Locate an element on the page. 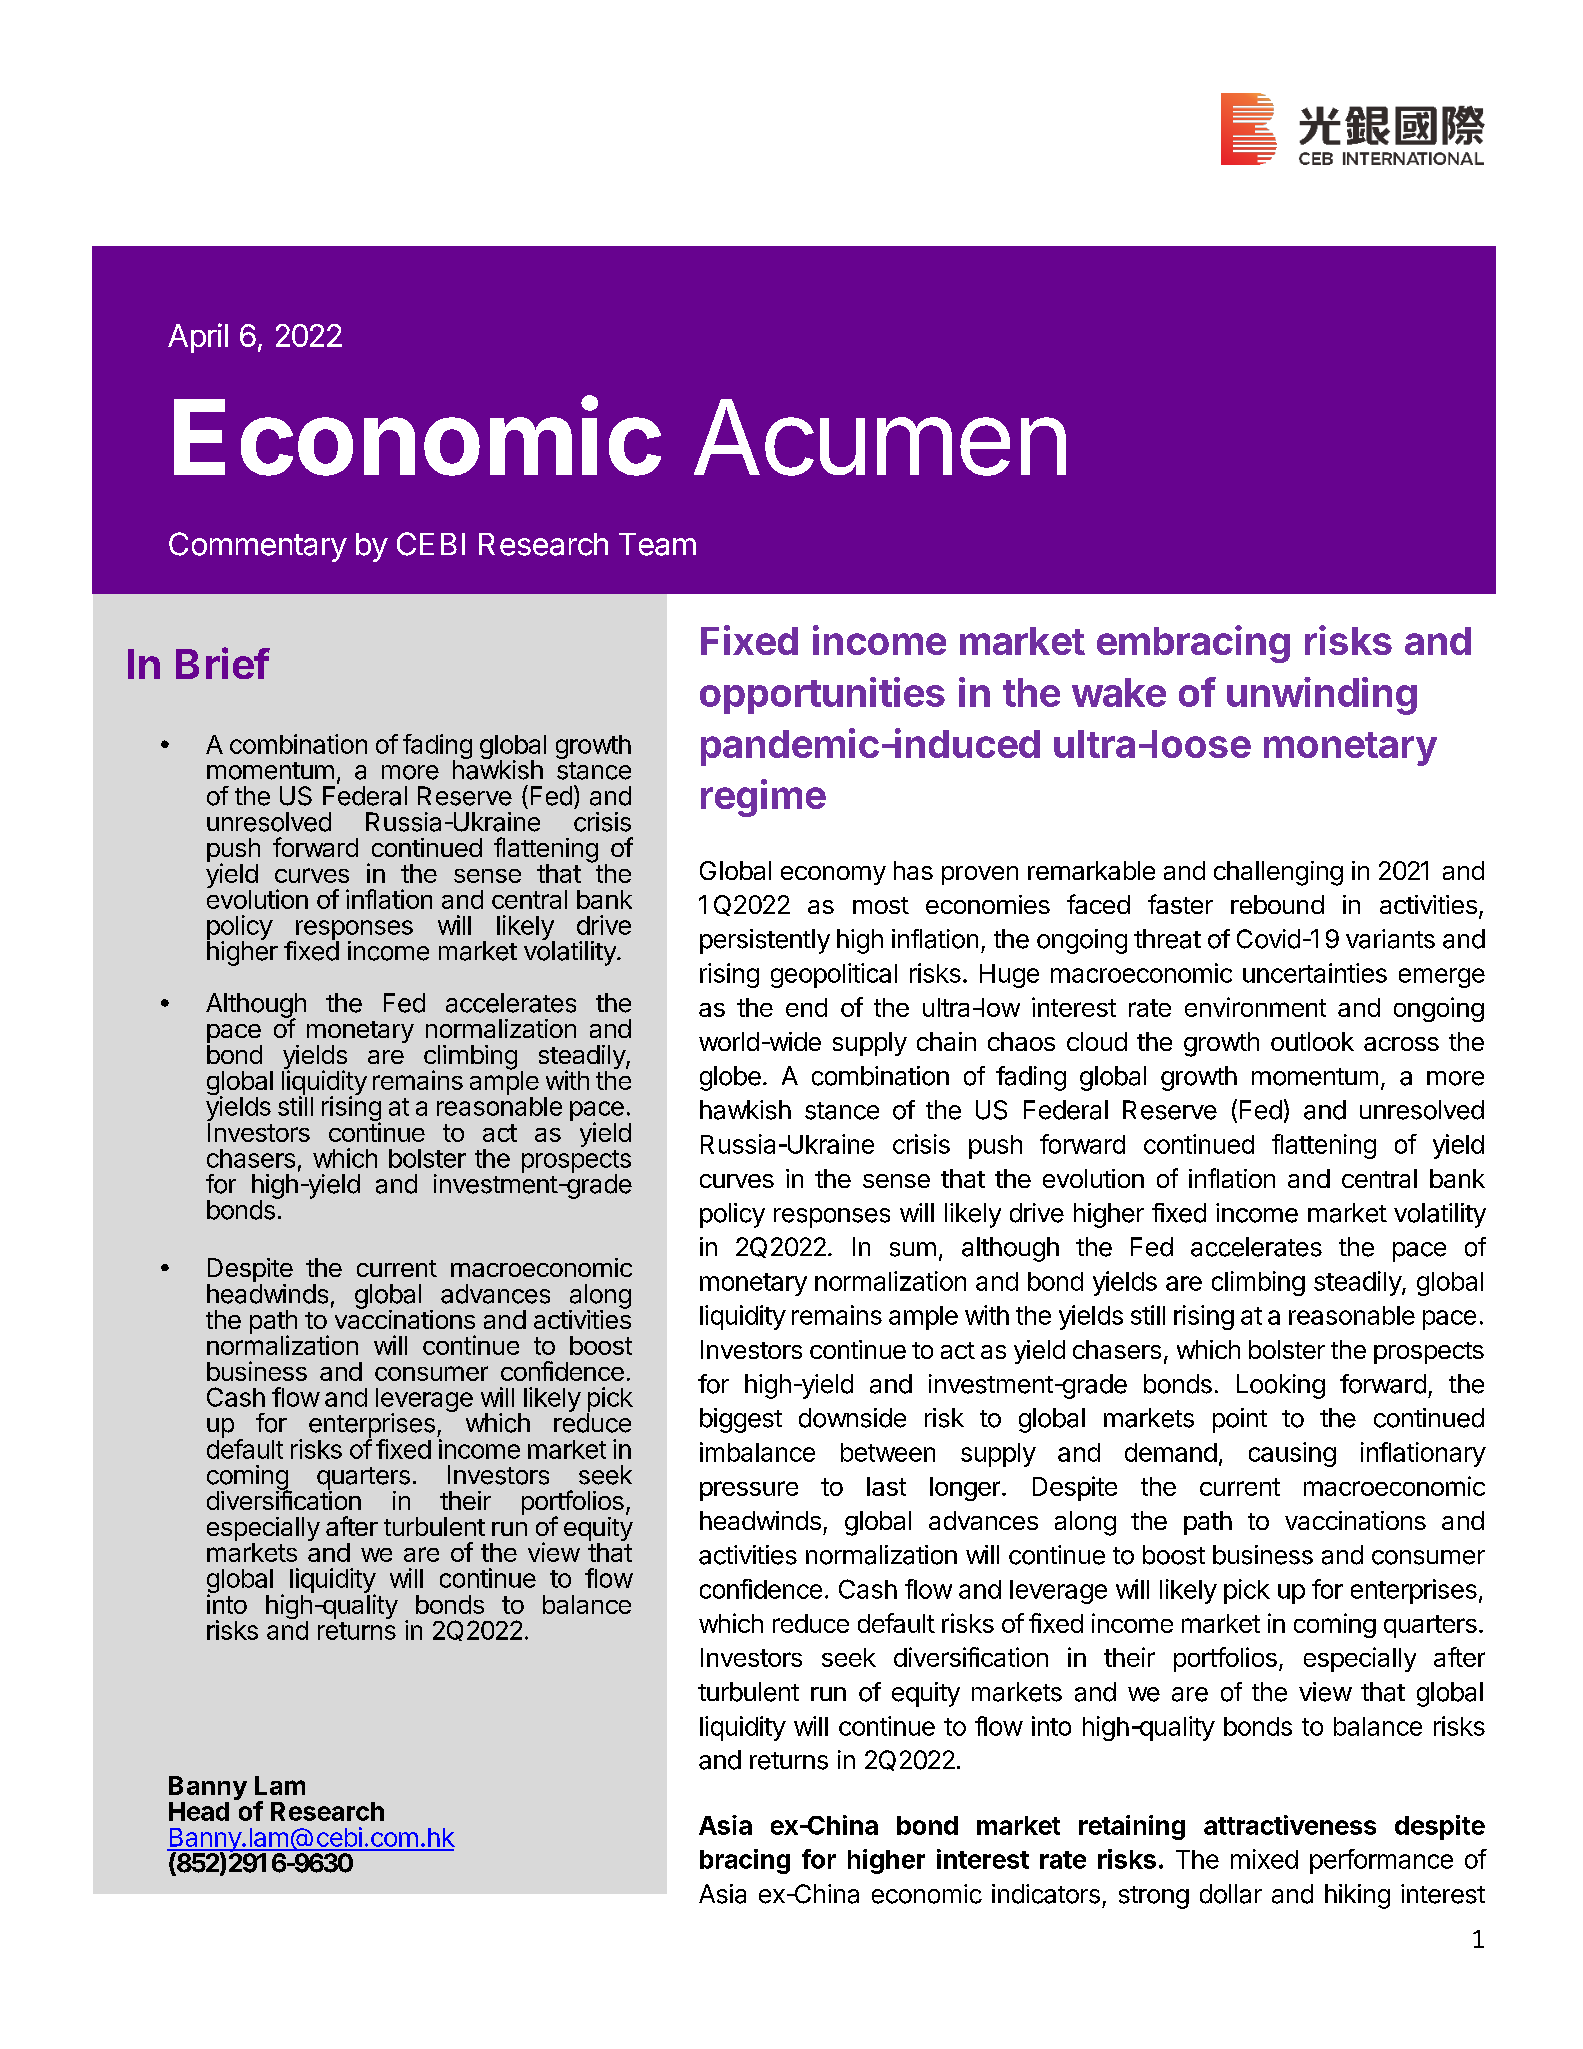  wake is located at coordinates (1119, 692).
